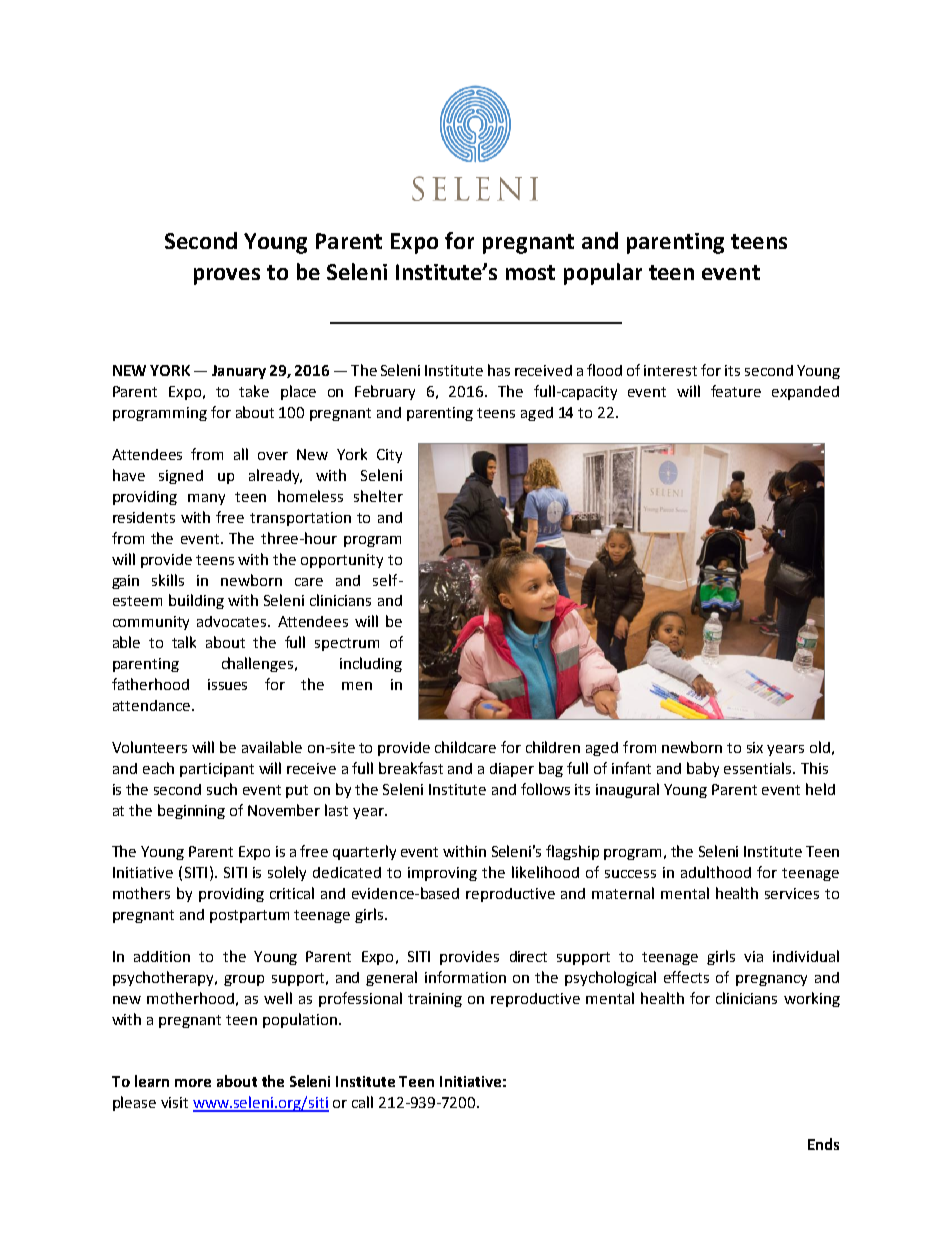 The width and height of the screenshot is (952, 1233). I want to click on interest, so click(670, 370).
